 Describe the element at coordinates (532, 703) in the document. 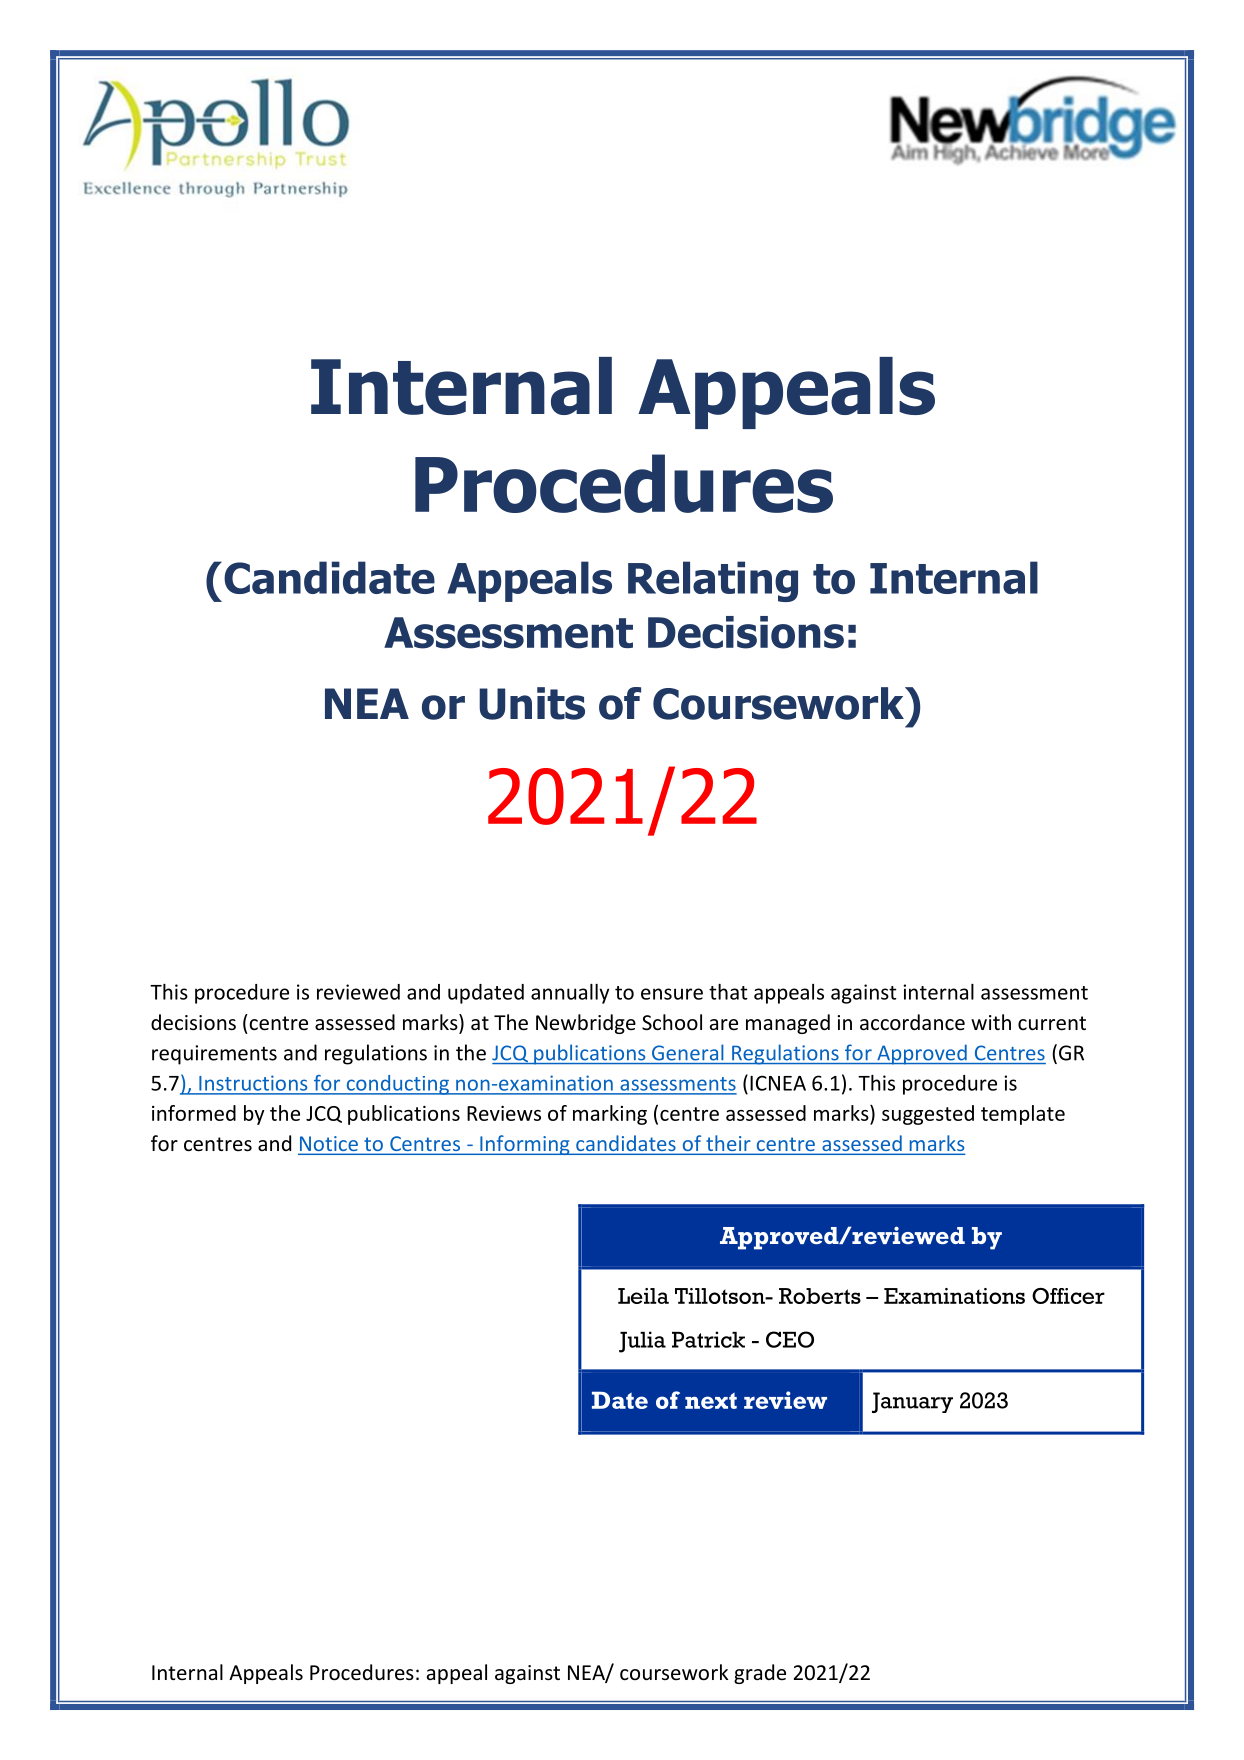

I see `Units` at that location.
